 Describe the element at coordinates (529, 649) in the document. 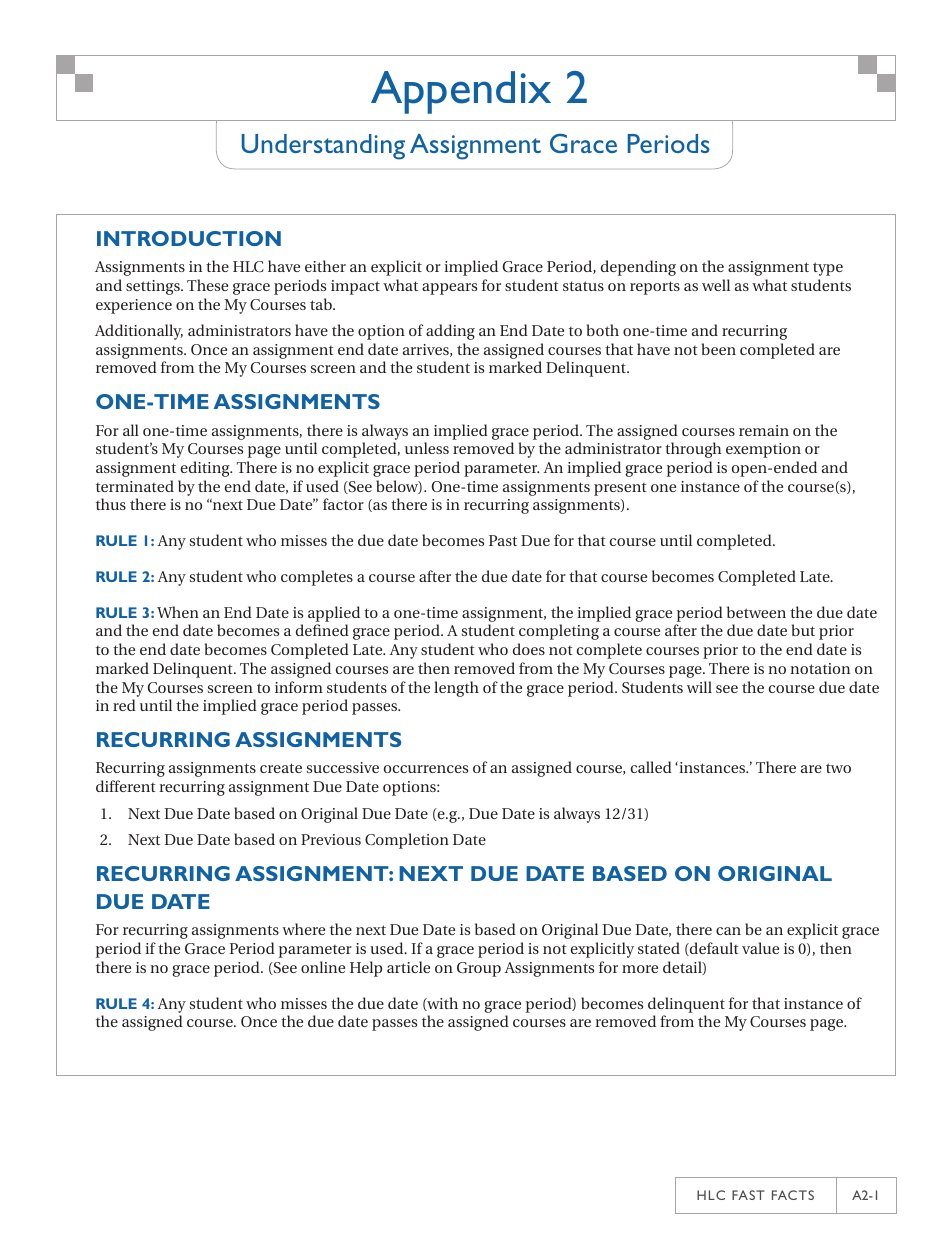

I see `does` at that location.
